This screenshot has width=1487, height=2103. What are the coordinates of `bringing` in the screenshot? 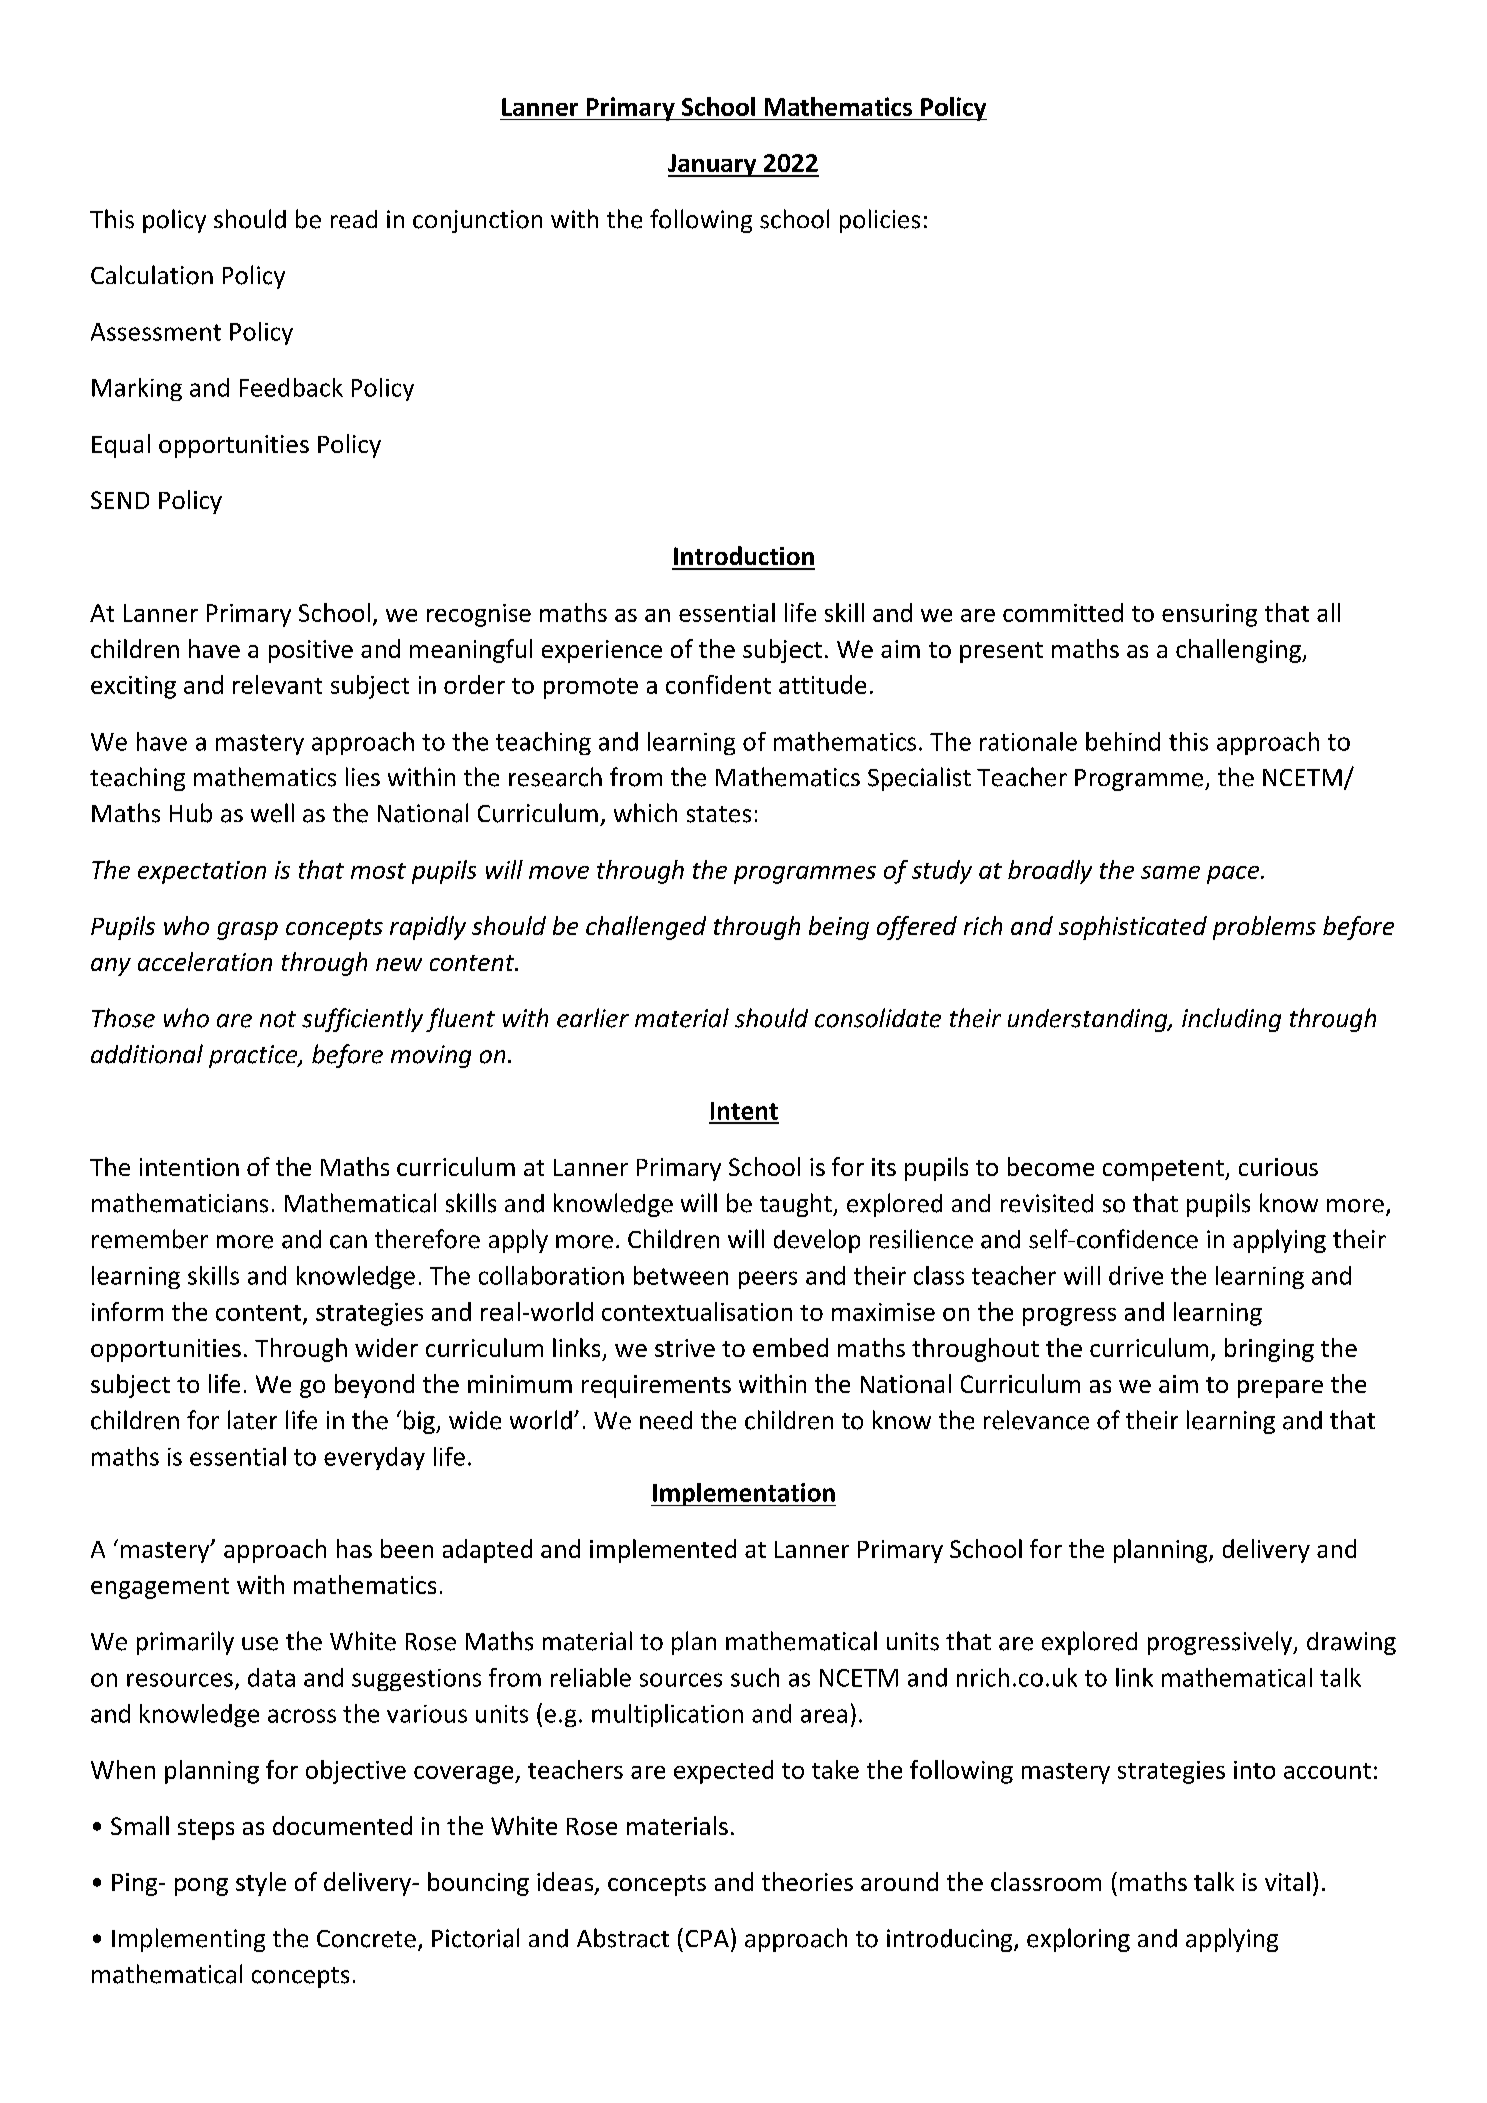 It's located at (1269, 1350).
